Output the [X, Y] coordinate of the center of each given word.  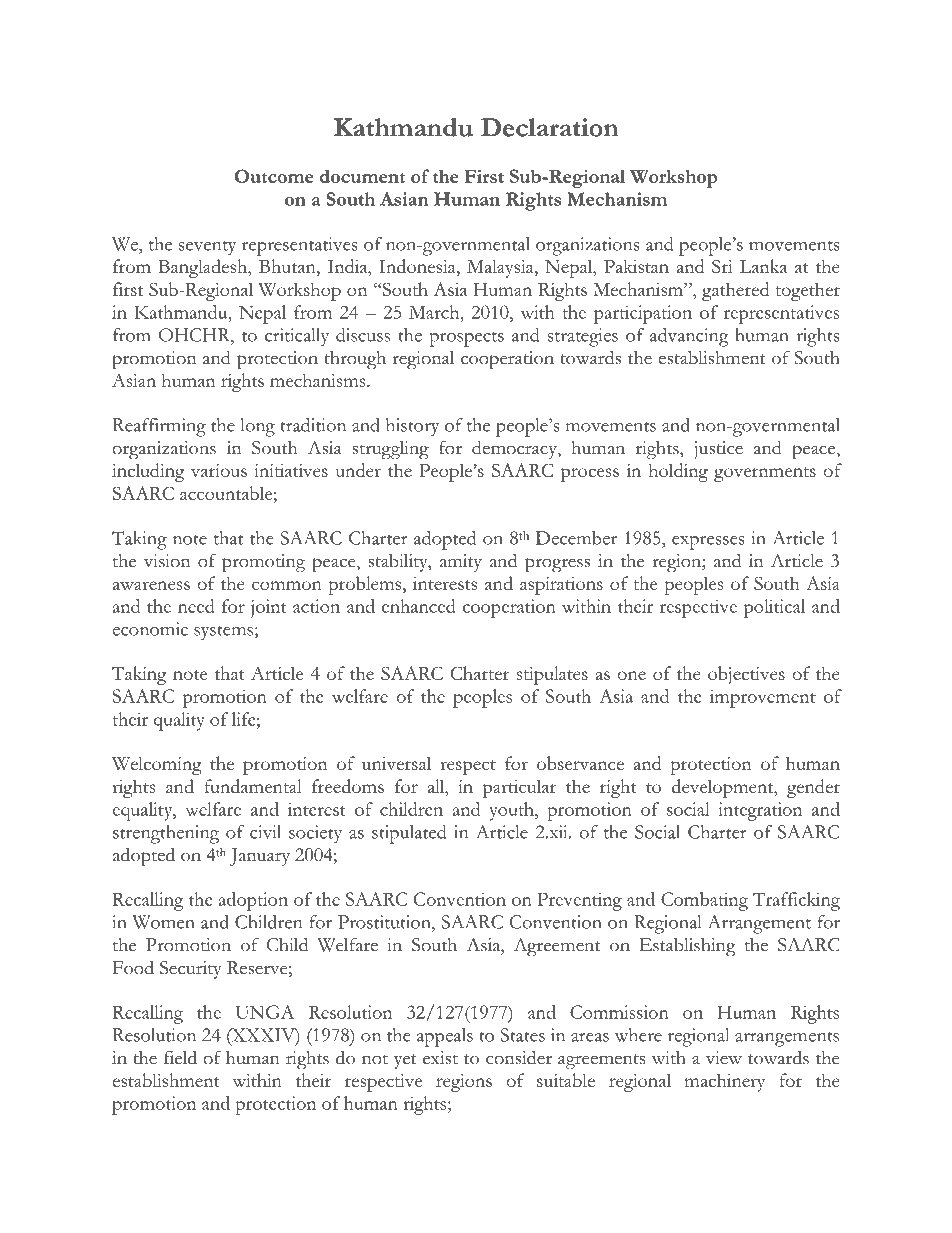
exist [440, 1058]
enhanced [419, 606]
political [774, 608]
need [196, 606]
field [180, 1057]
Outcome [274, 176]
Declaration [550, 127]
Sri [722, 266]
